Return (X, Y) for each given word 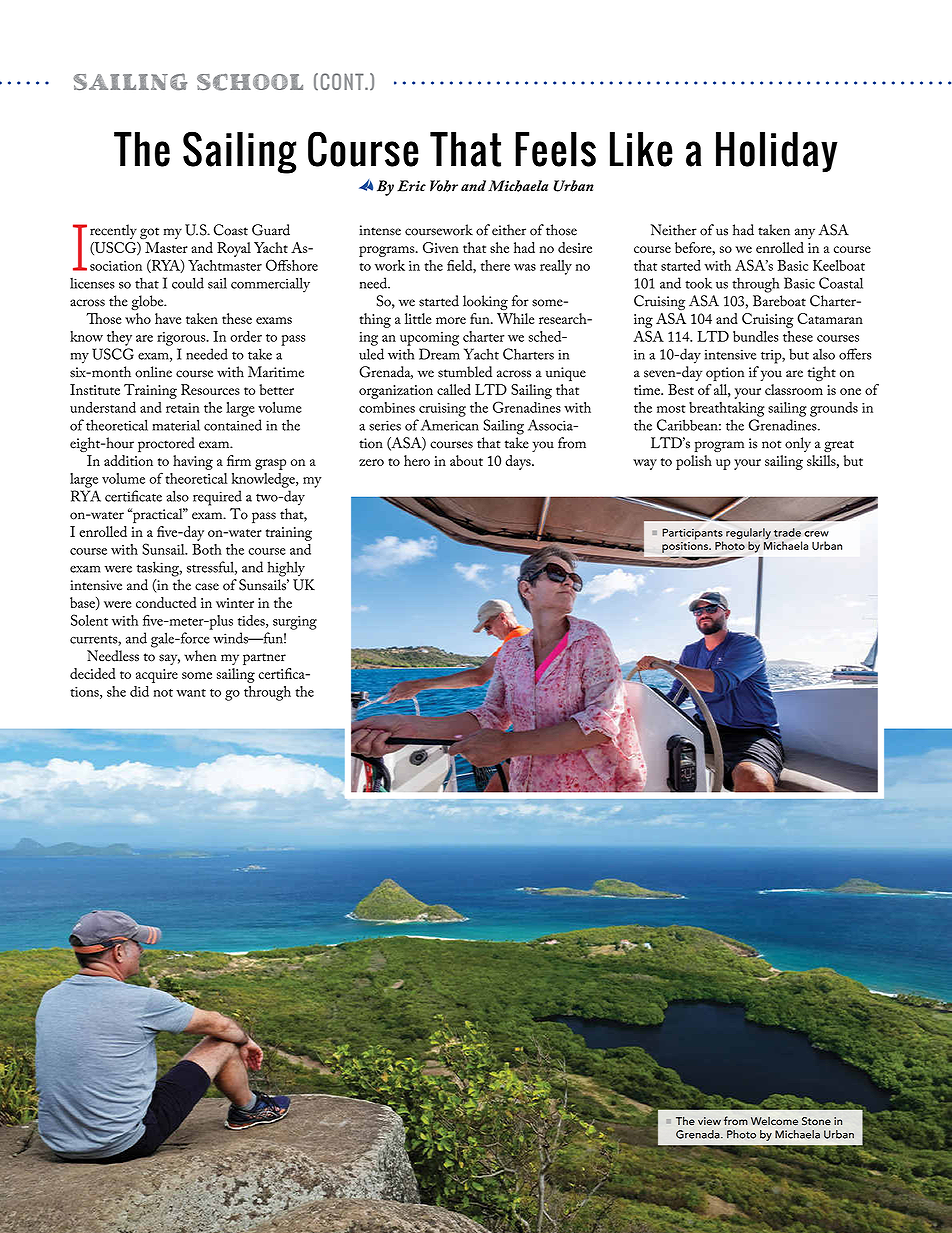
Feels (555, 149)
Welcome (774, 1121)
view (709, 1121)
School (250, 82)
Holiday (777, 152)
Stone (816, 1121)
